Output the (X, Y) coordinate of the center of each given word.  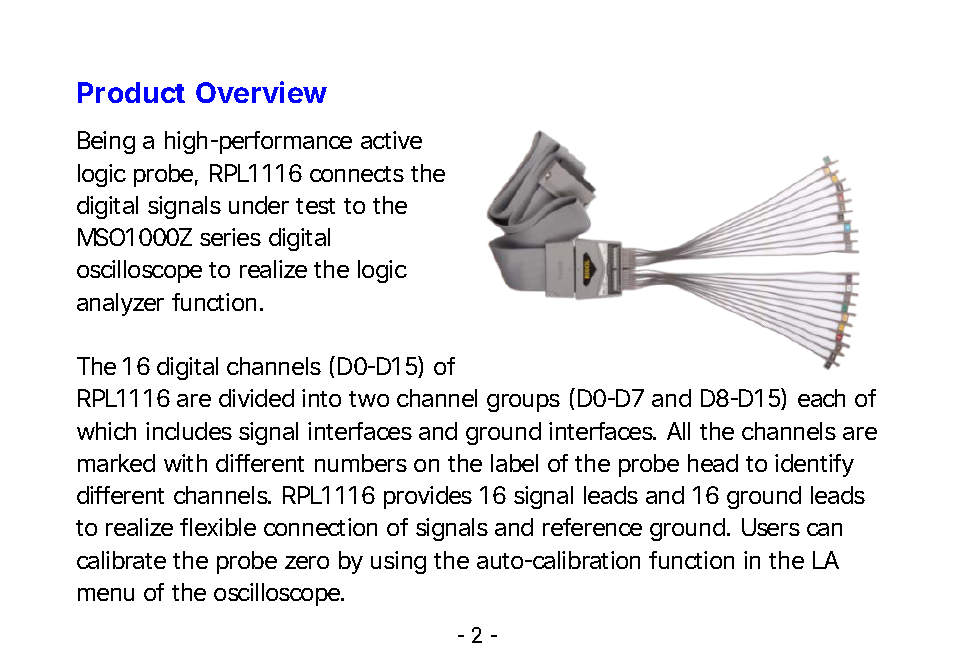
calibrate (121, 560)
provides (428, 497)
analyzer (120, 304)
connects (357, 174)
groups (523, 403)
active (391, 140)
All (678, 431)
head (713, 463)
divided (256, 398)
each (821, 398)
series (230, 237)
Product (131, 92)
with (185, 463)
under (259, 205)
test (315, 206)
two (369, 399)
